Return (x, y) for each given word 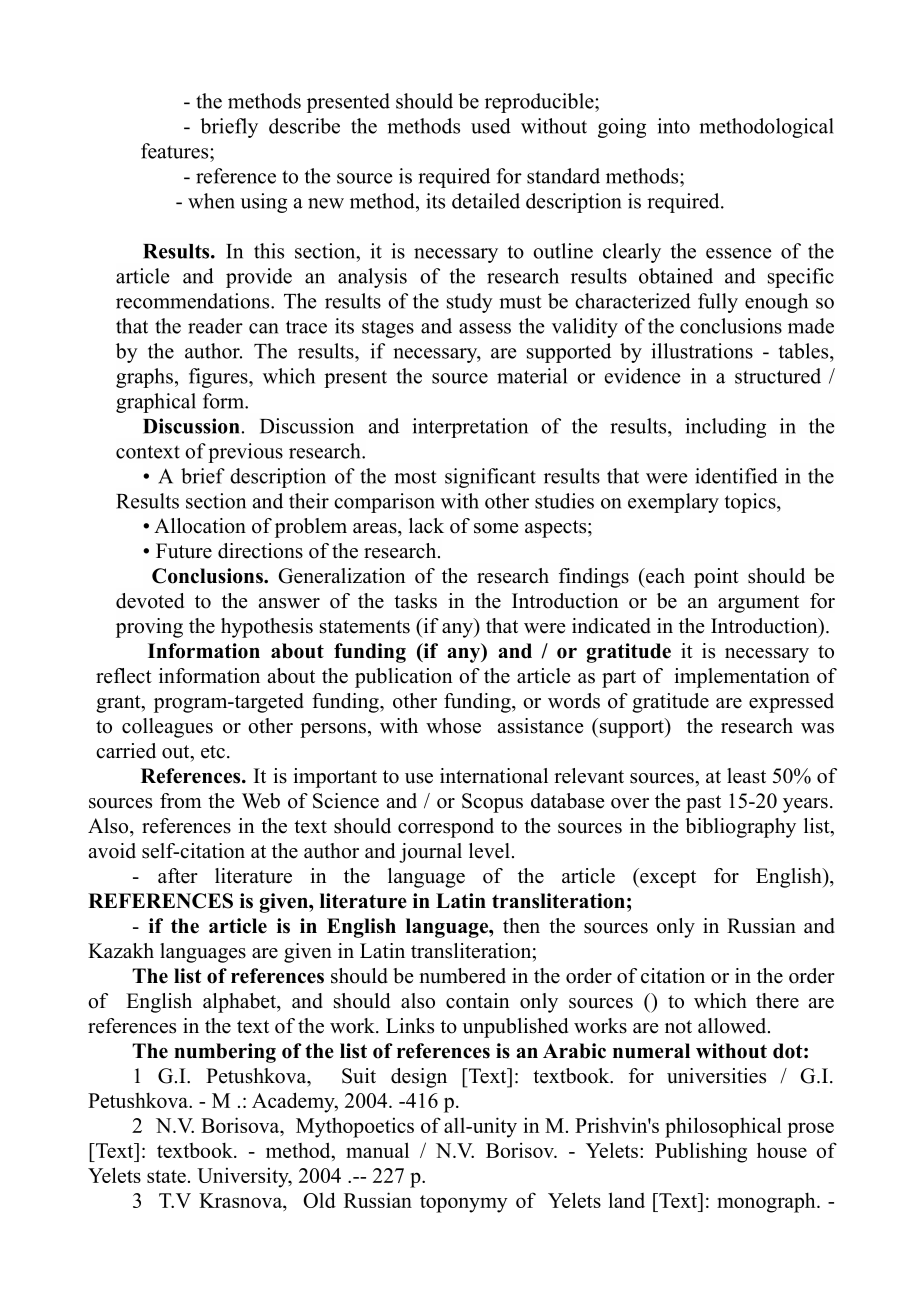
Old (319, 1200)
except (667, 878)
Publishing (701, 1152)
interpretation (470, 428)
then (521, 926)
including (725, 428)
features (176, 151)
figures (219, 378)
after (178, 876)
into (673, 126)
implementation (742, 678)
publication (404, 678)
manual (377, 1150)
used (491, 126)
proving (149, 628)
